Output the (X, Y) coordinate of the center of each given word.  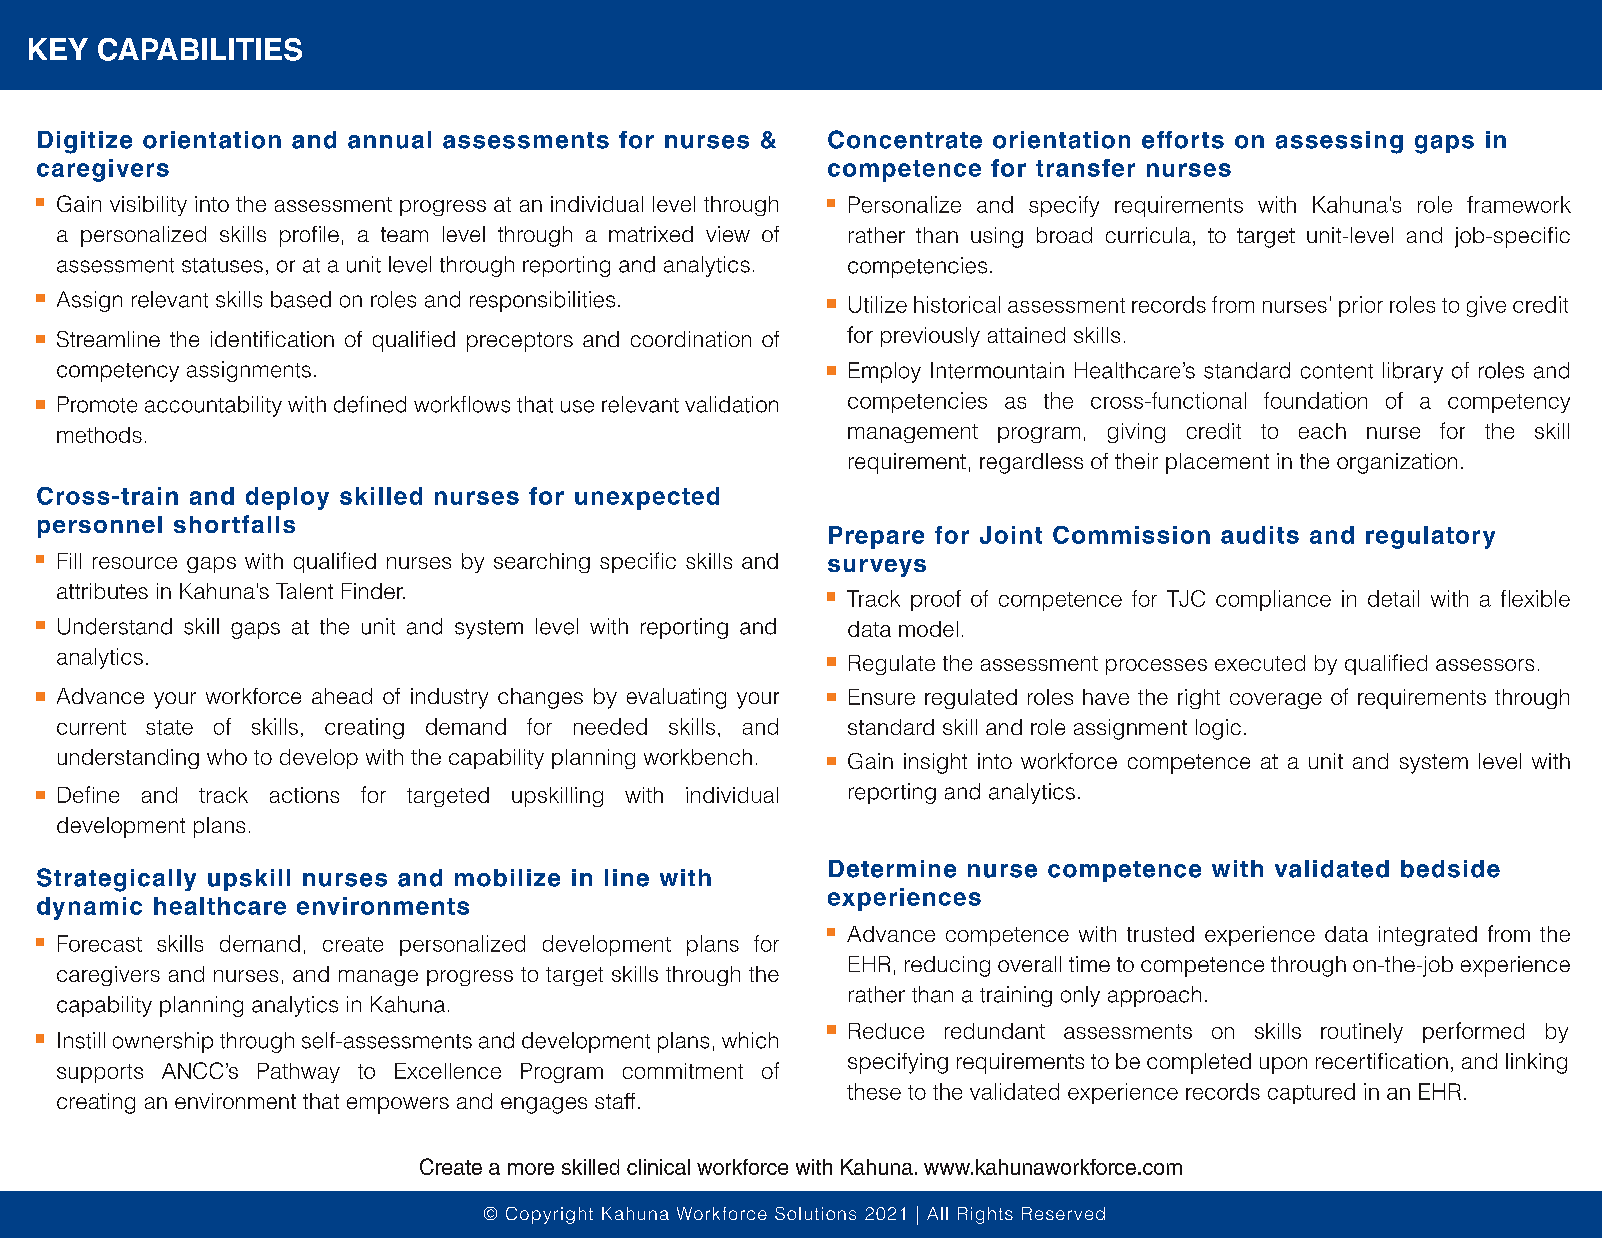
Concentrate (905, 139)
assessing (1339, 142)
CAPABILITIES (200, 49)
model (928, 629)
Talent (304, 591)
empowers (398, 1105)
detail (1393, 598)
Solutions (815, 1213)
